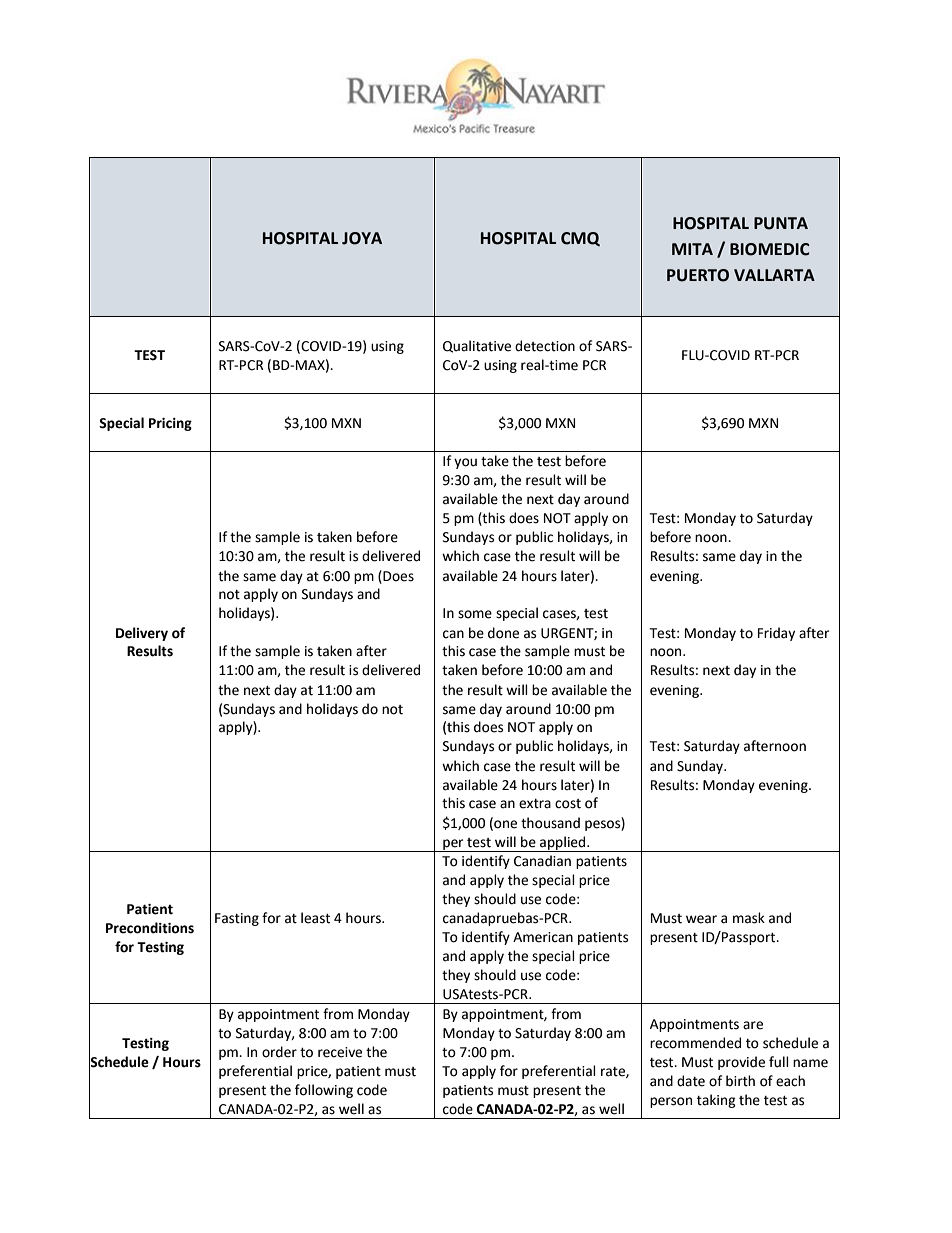 This screenshot has height=1233, width=952. What do you see at coordinates (568, 804) in the screenshot?
I see `cost` at bounding box center [568, 804].
